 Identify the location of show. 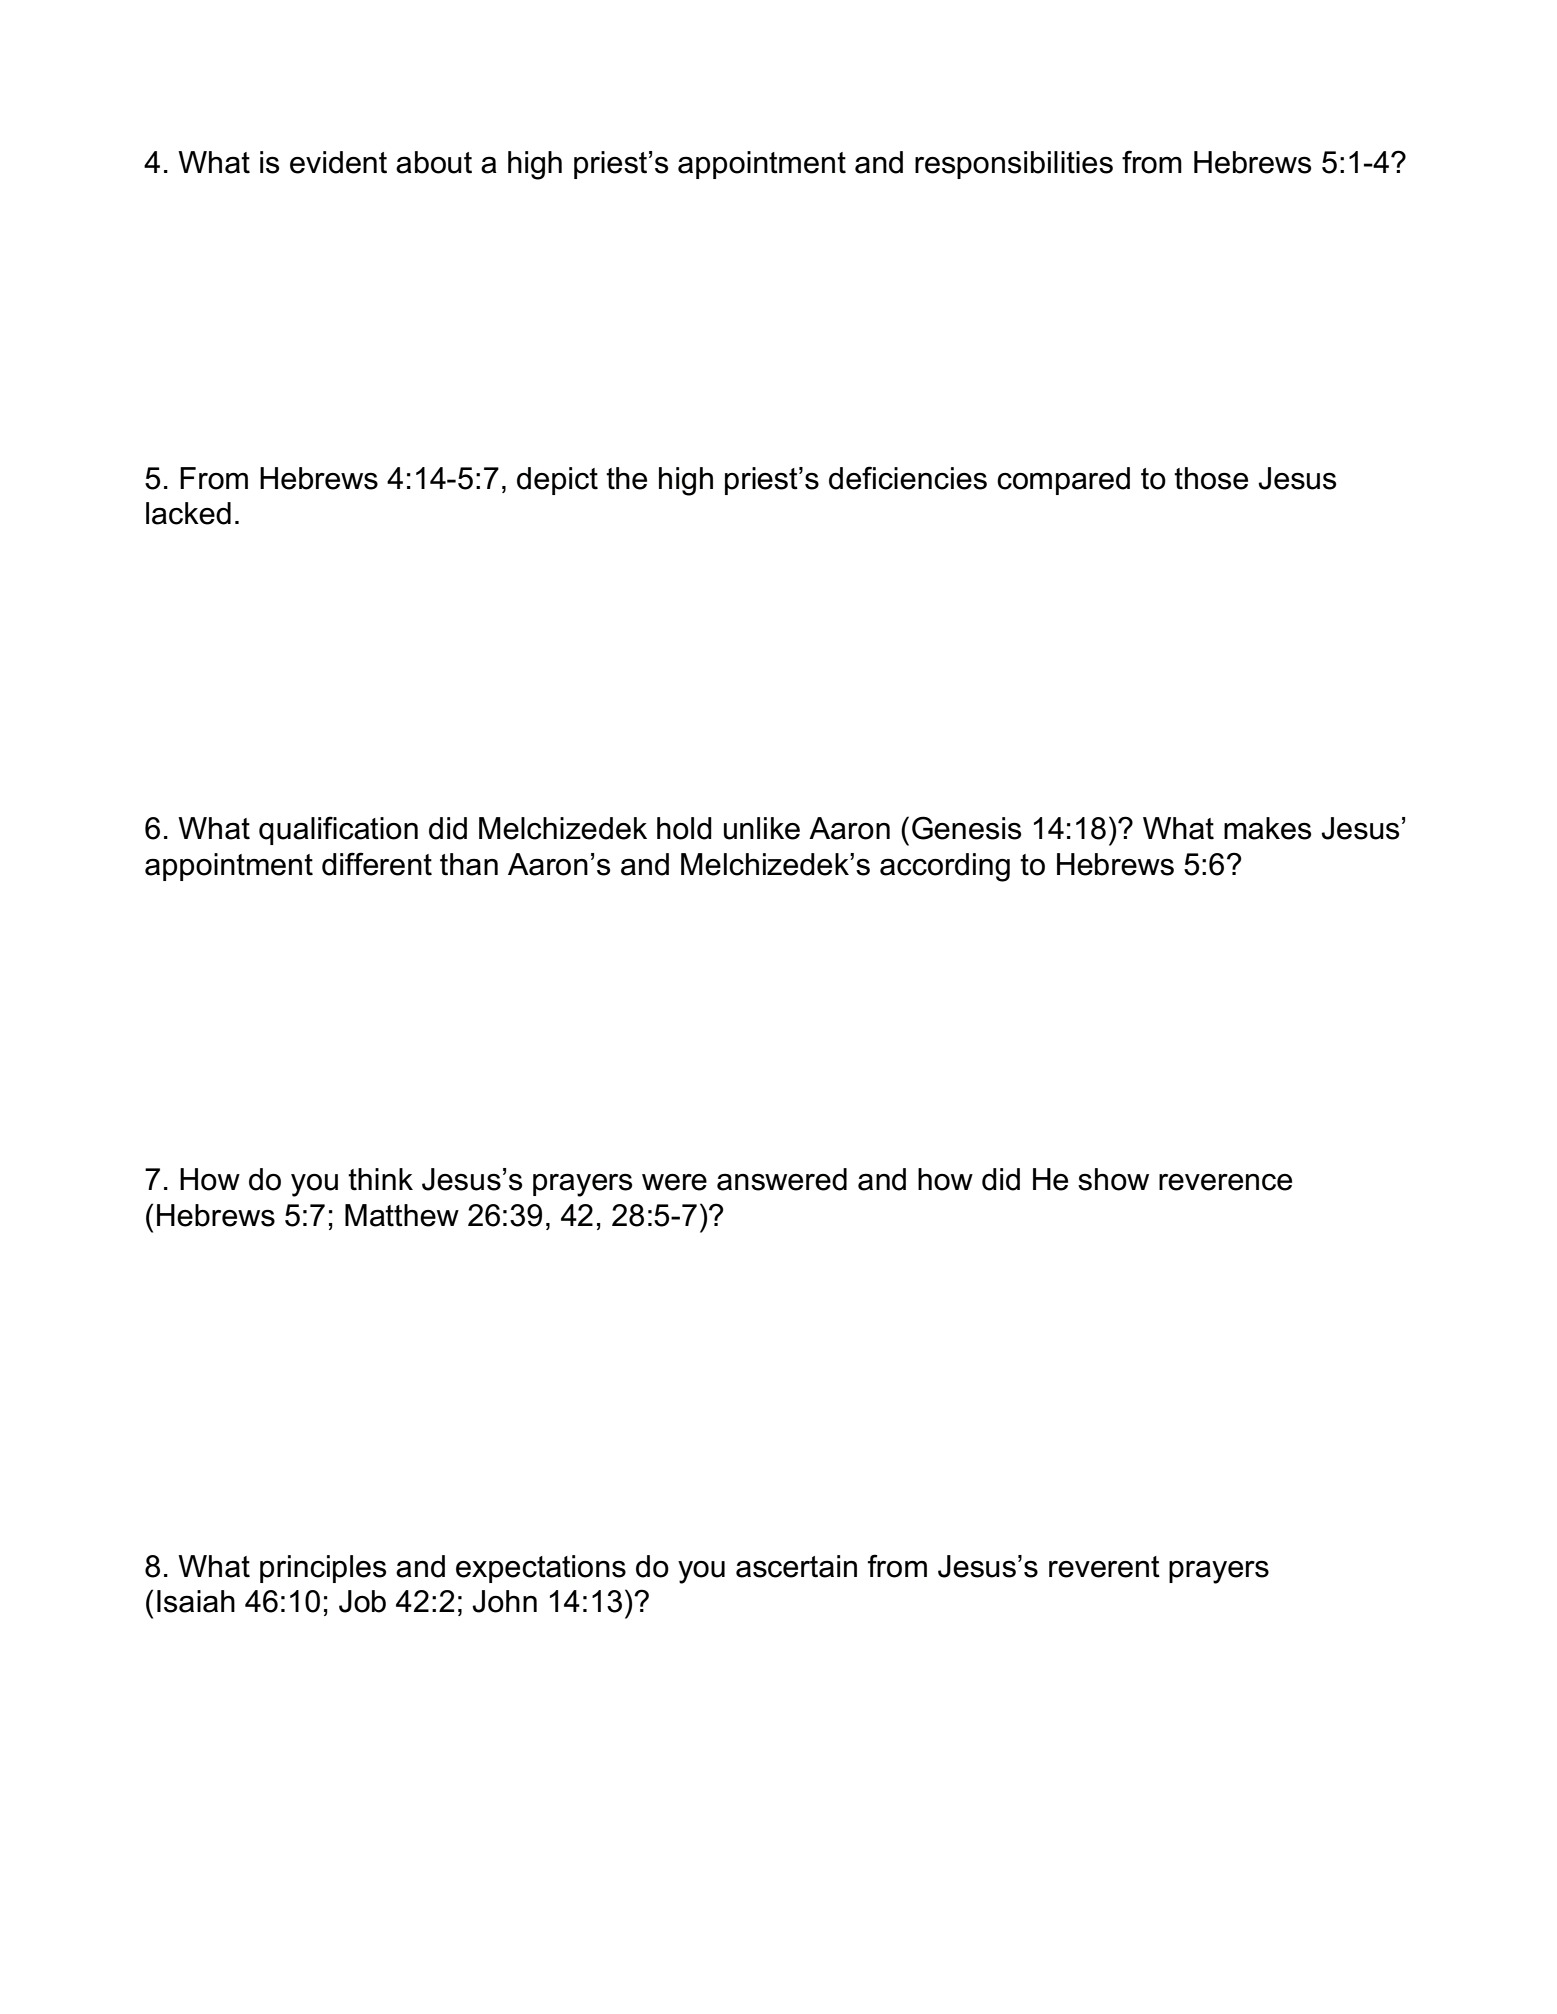
(1113, 1179).
